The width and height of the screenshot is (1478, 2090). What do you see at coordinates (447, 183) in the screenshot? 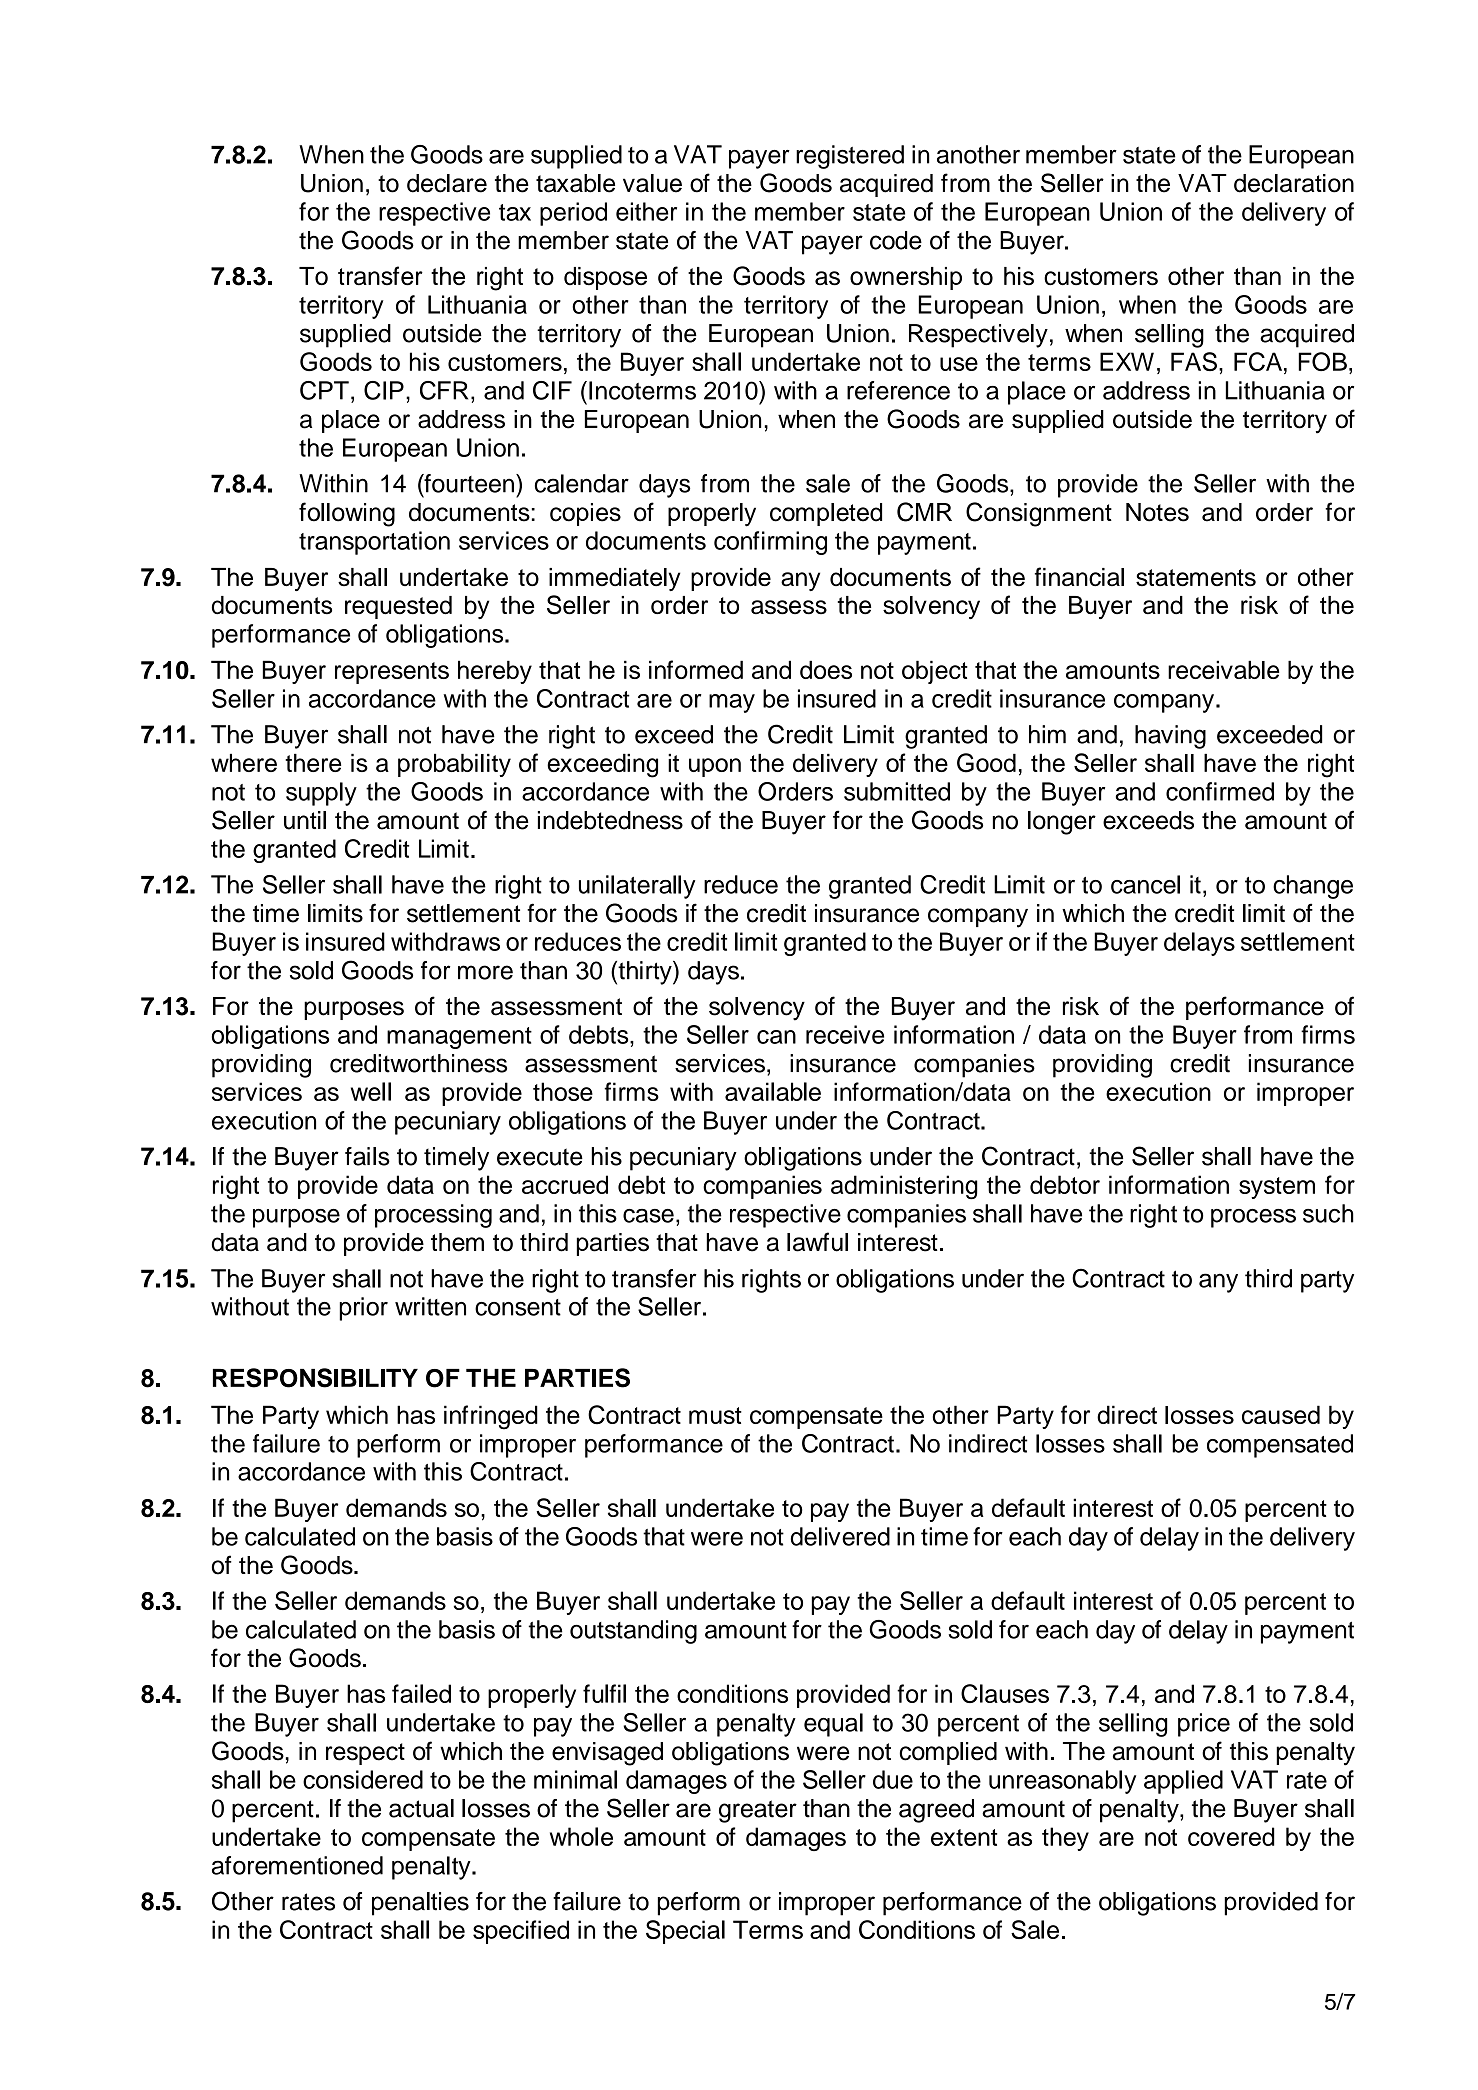
I see `declare` at bounding box center [447, 183].
